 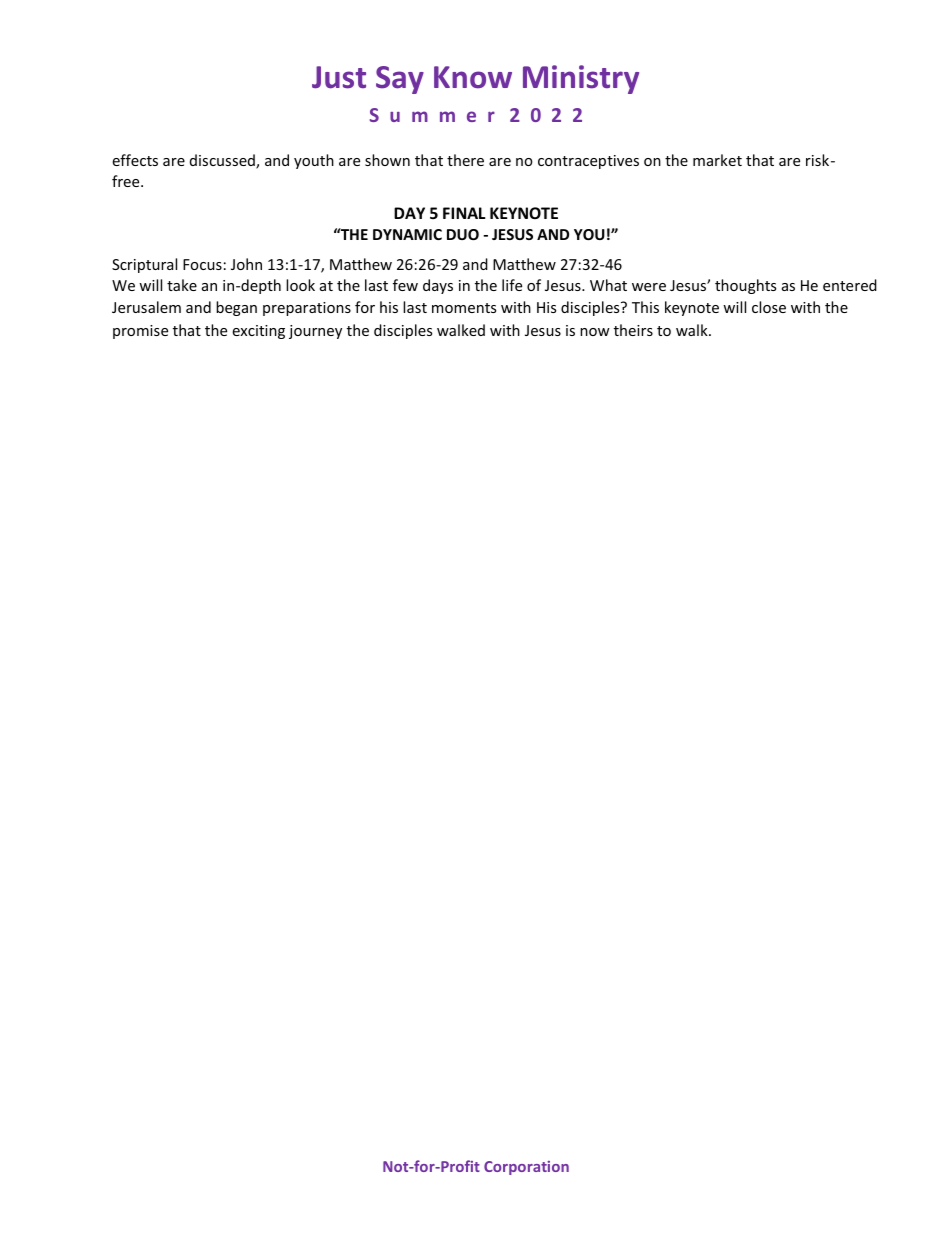 What do you see at coordinates (223, 161) in the screenshot?
I see `discussed` at bounding box center [223, 161].
